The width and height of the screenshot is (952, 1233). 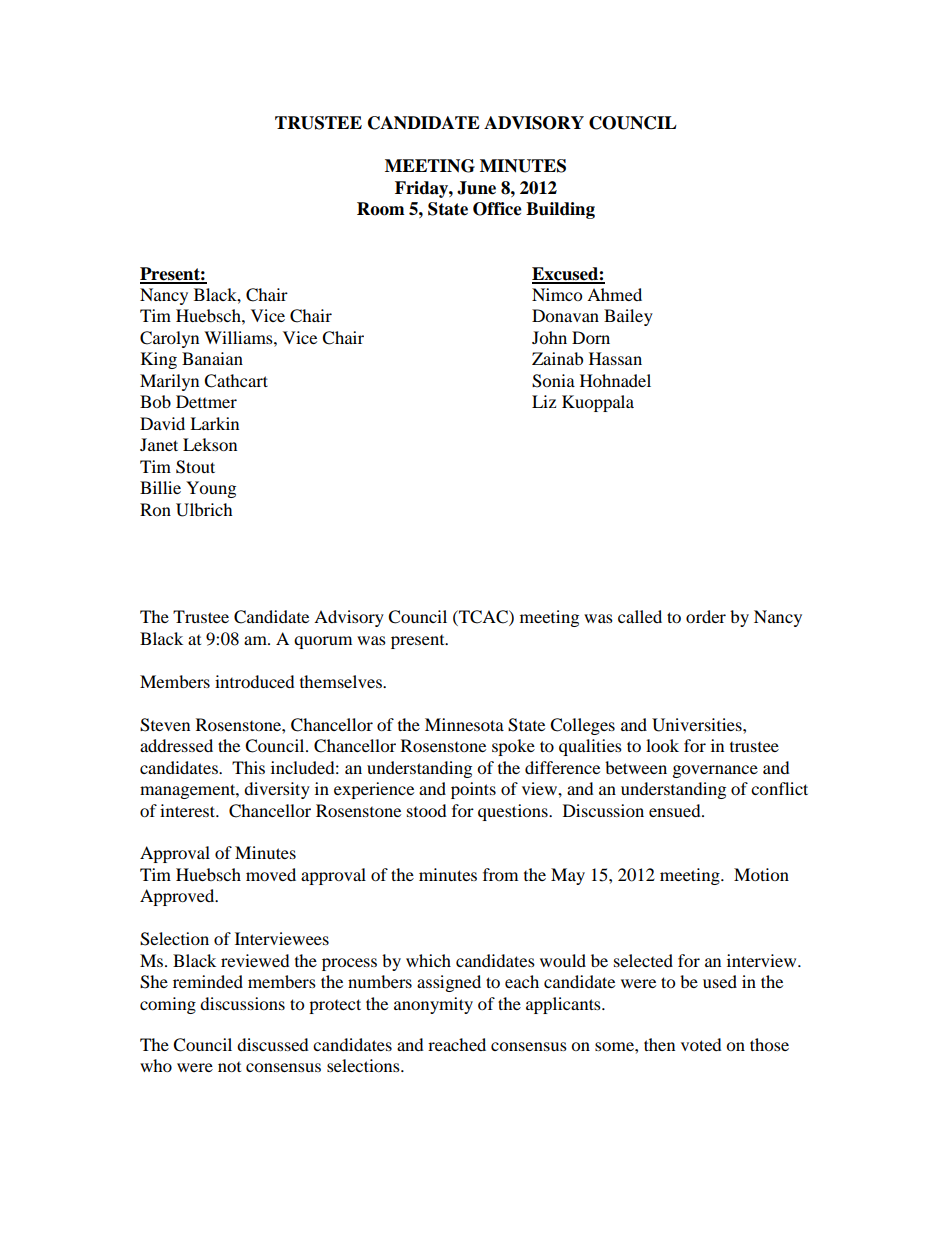 I want to click on Liz, so click(x=544, y=401).
